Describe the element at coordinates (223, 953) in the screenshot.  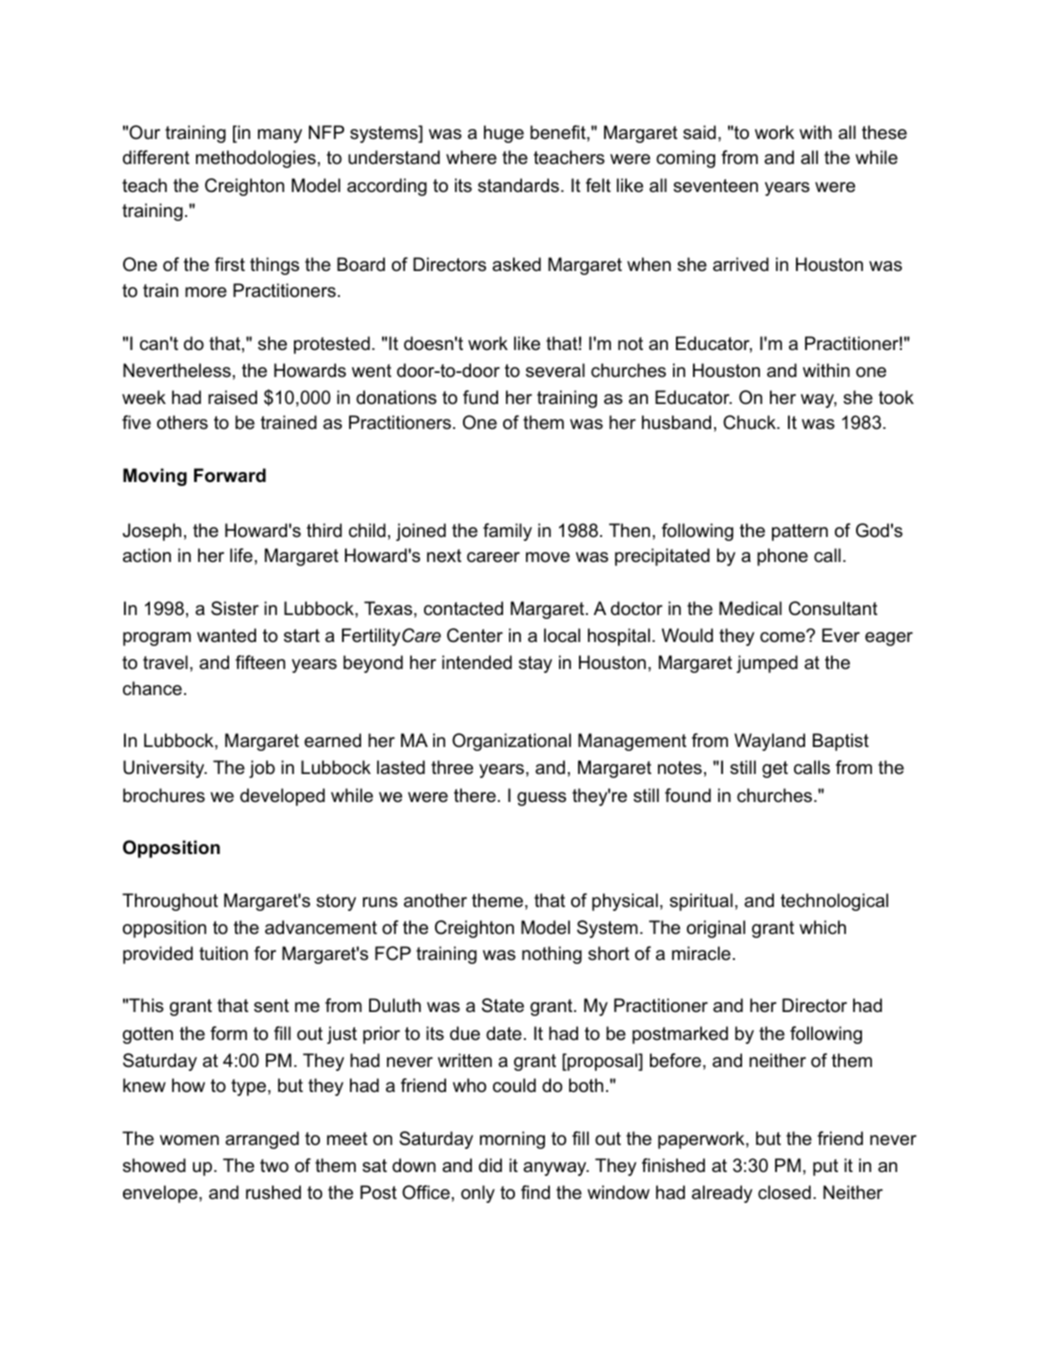
I see `tuition` at that location.
